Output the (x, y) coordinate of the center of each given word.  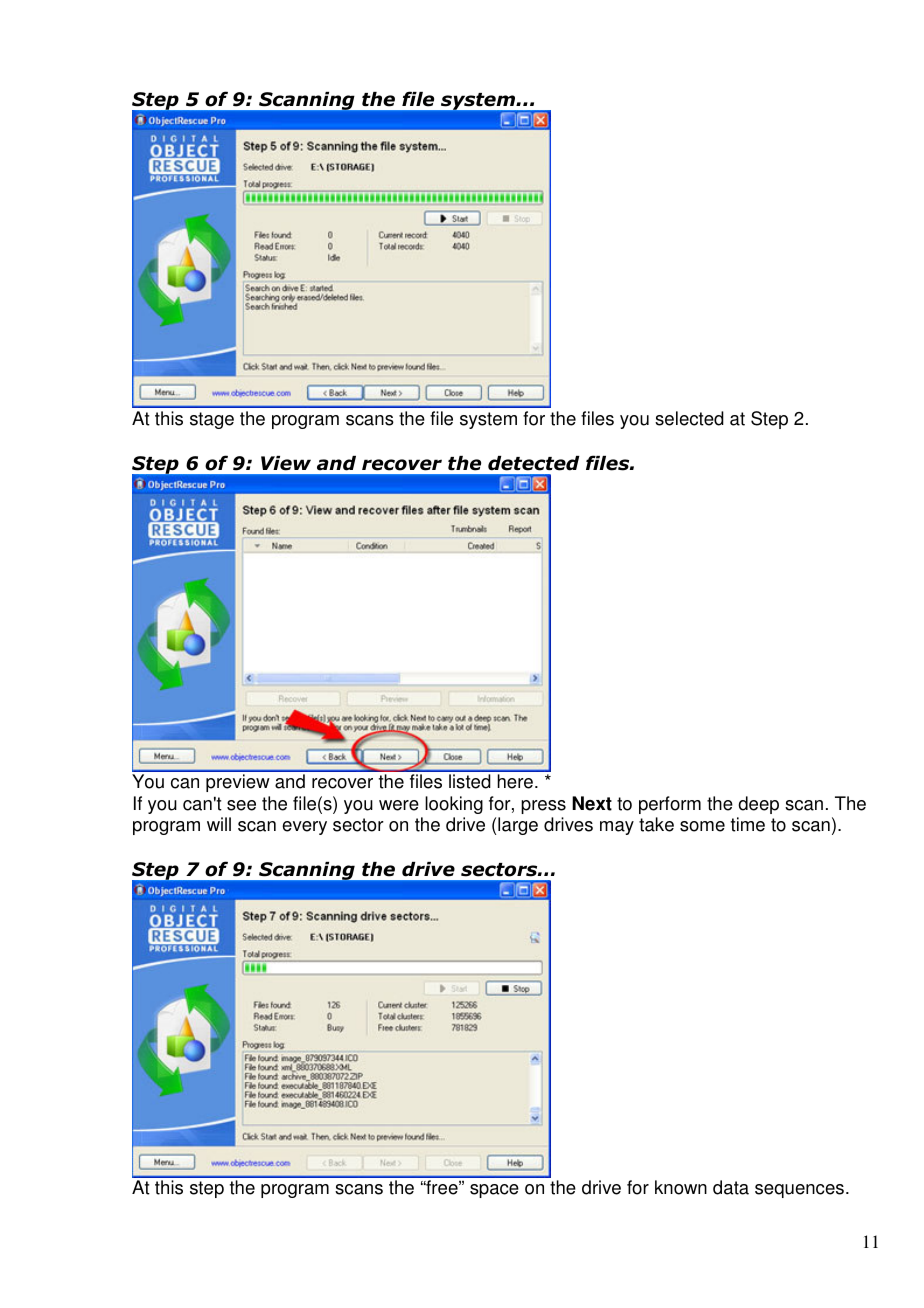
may (617, 828)
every (304, 828)
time (748, 824)
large (518, 826)
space (494, 1191)
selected (689, 418)
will (219, 824)
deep (758, 805)
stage (212, 420)
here (515, 781)
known (681, 1187)
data (731, 1187)
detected (533, 463)
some (702, 826)
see (241, 805)
